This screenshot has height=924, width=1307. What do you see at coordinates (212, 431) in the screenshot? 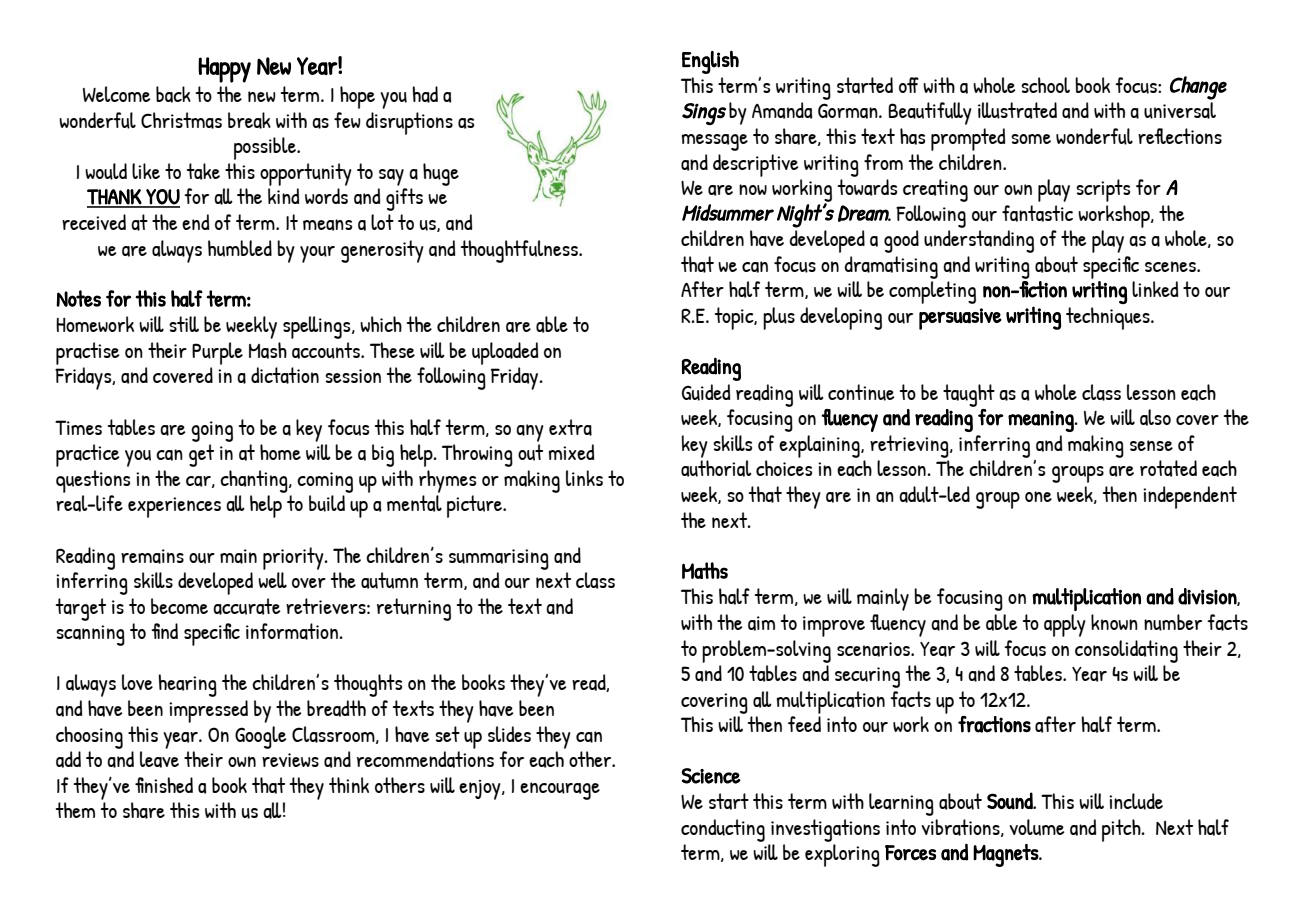
I see `going` at bounding box center [212, 431].
